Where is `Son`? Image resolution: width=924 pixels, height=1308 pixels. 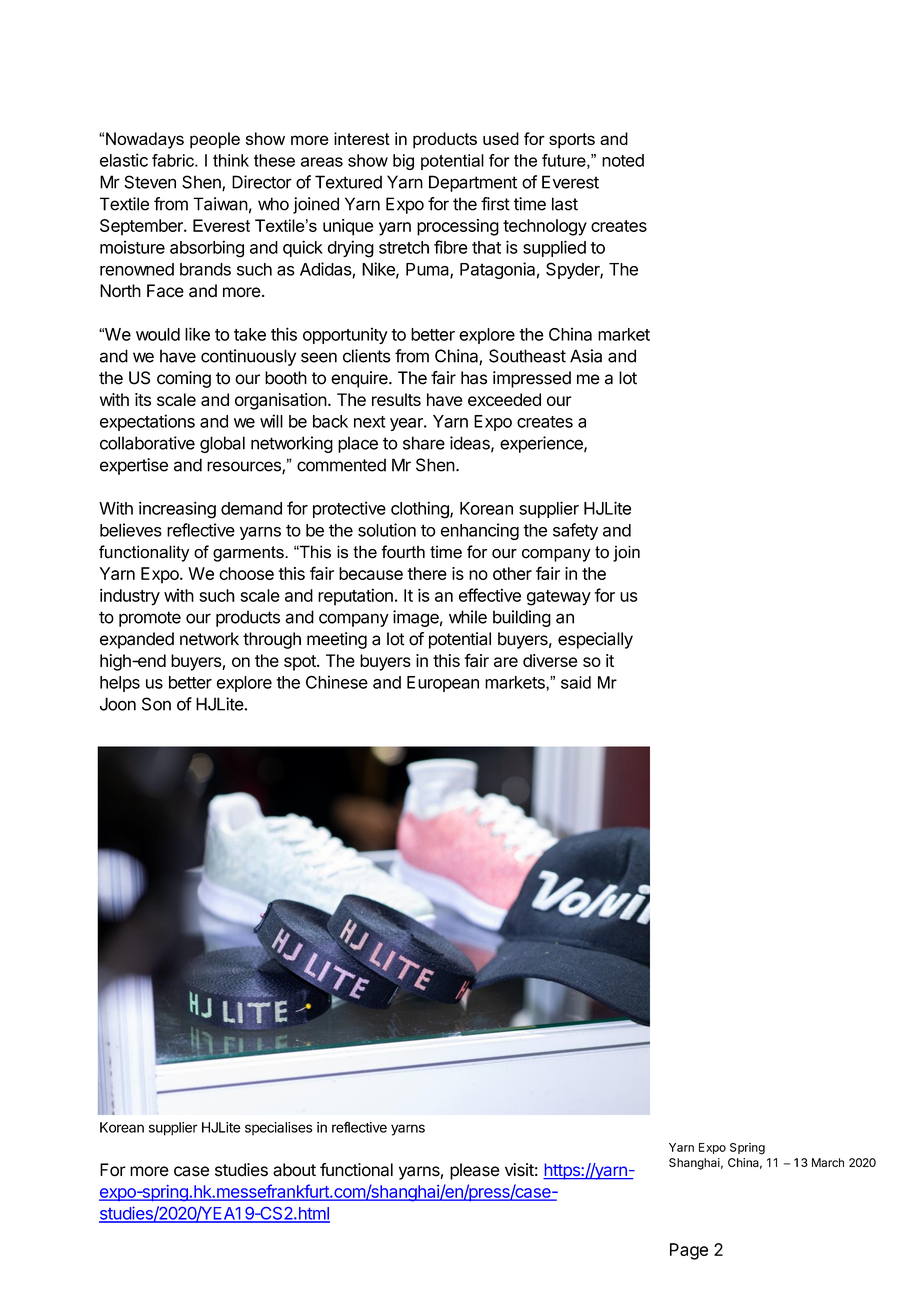
Son is located at coordinates (156, 704).
